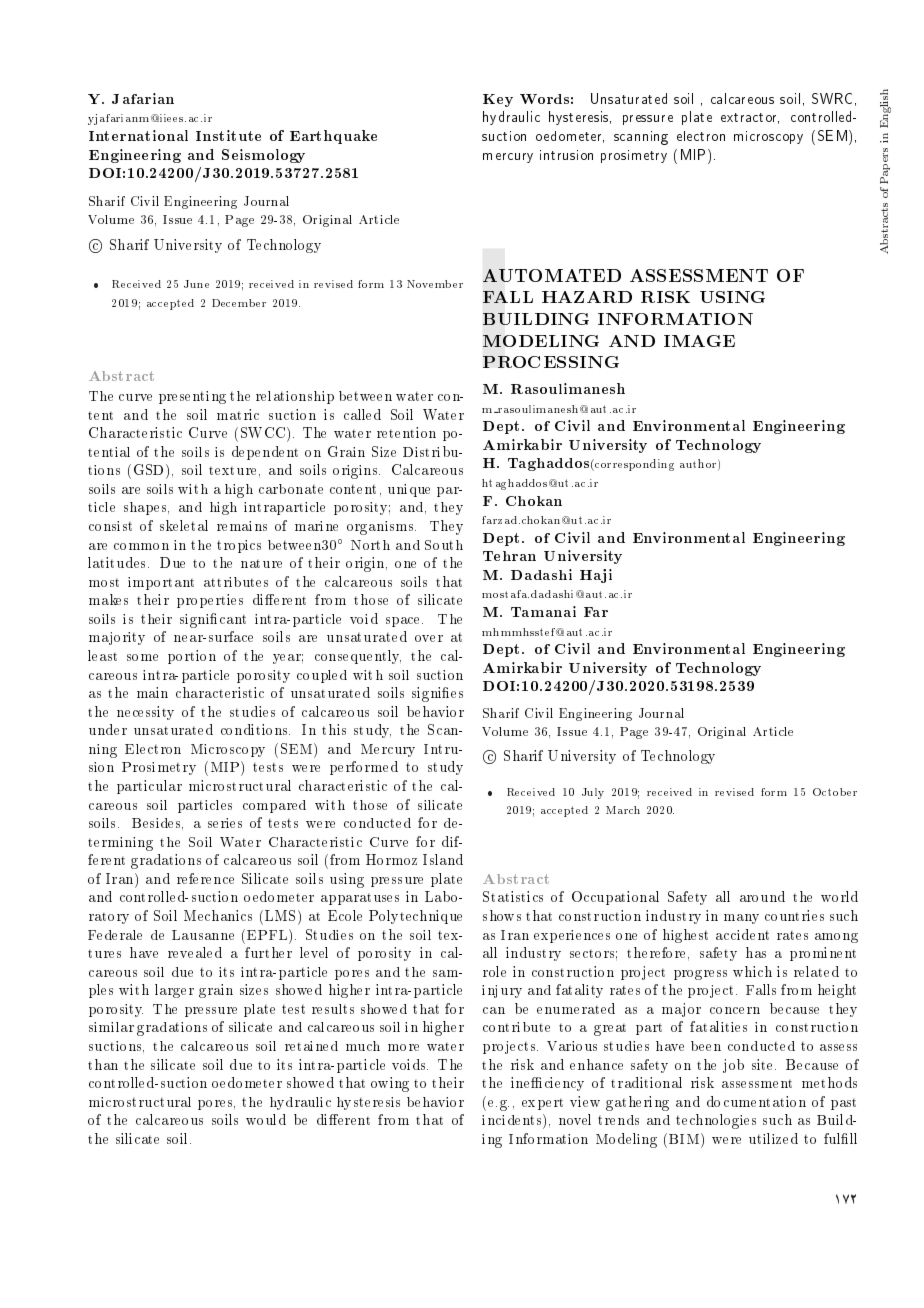 This screenshot has width=924, height=1308. I want to click on PROCESSING, so click(551, 362).
